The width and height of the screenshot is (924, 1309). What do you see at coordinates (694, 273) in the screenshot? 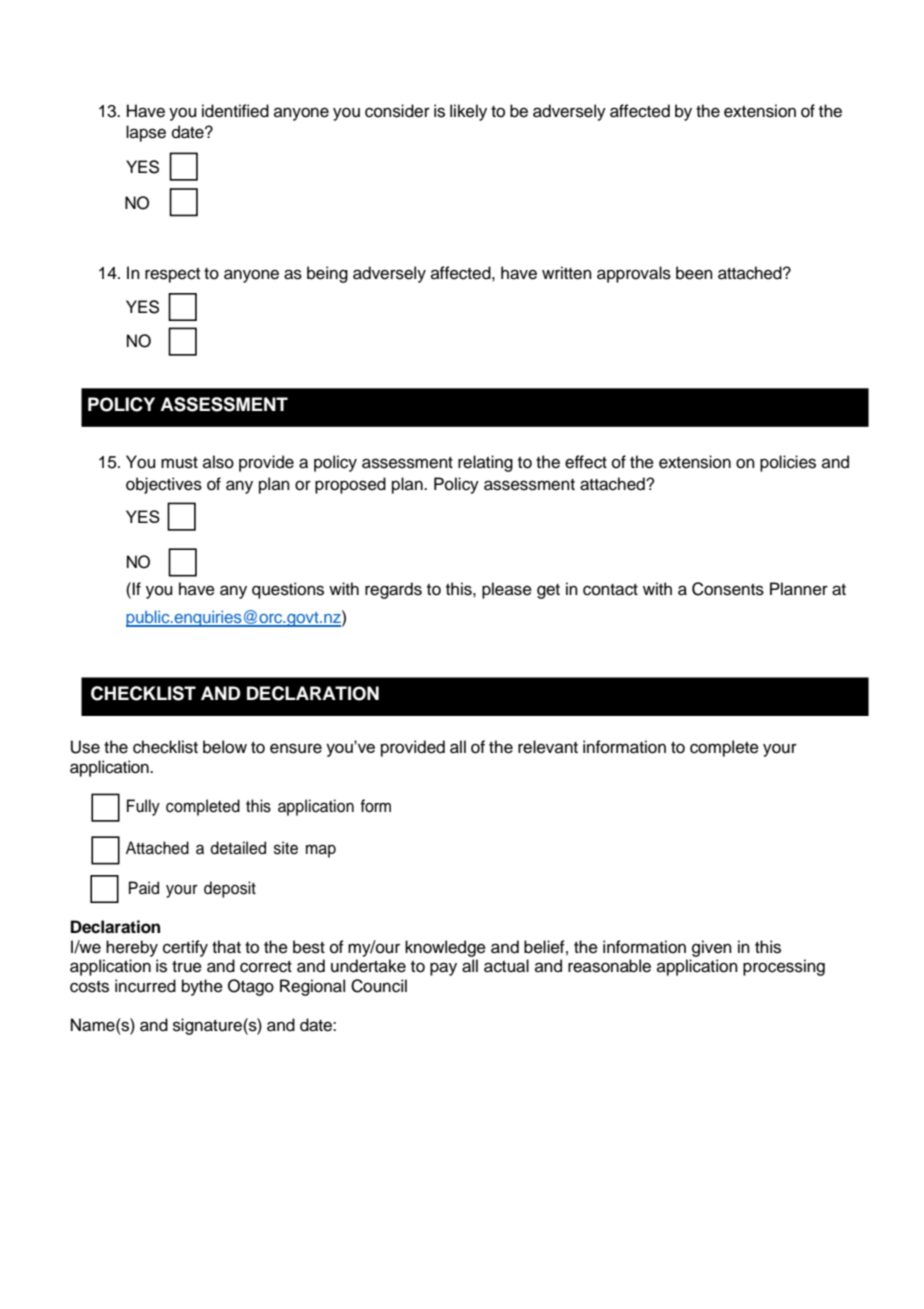
I see `been` at bounding box center [694, 273].
